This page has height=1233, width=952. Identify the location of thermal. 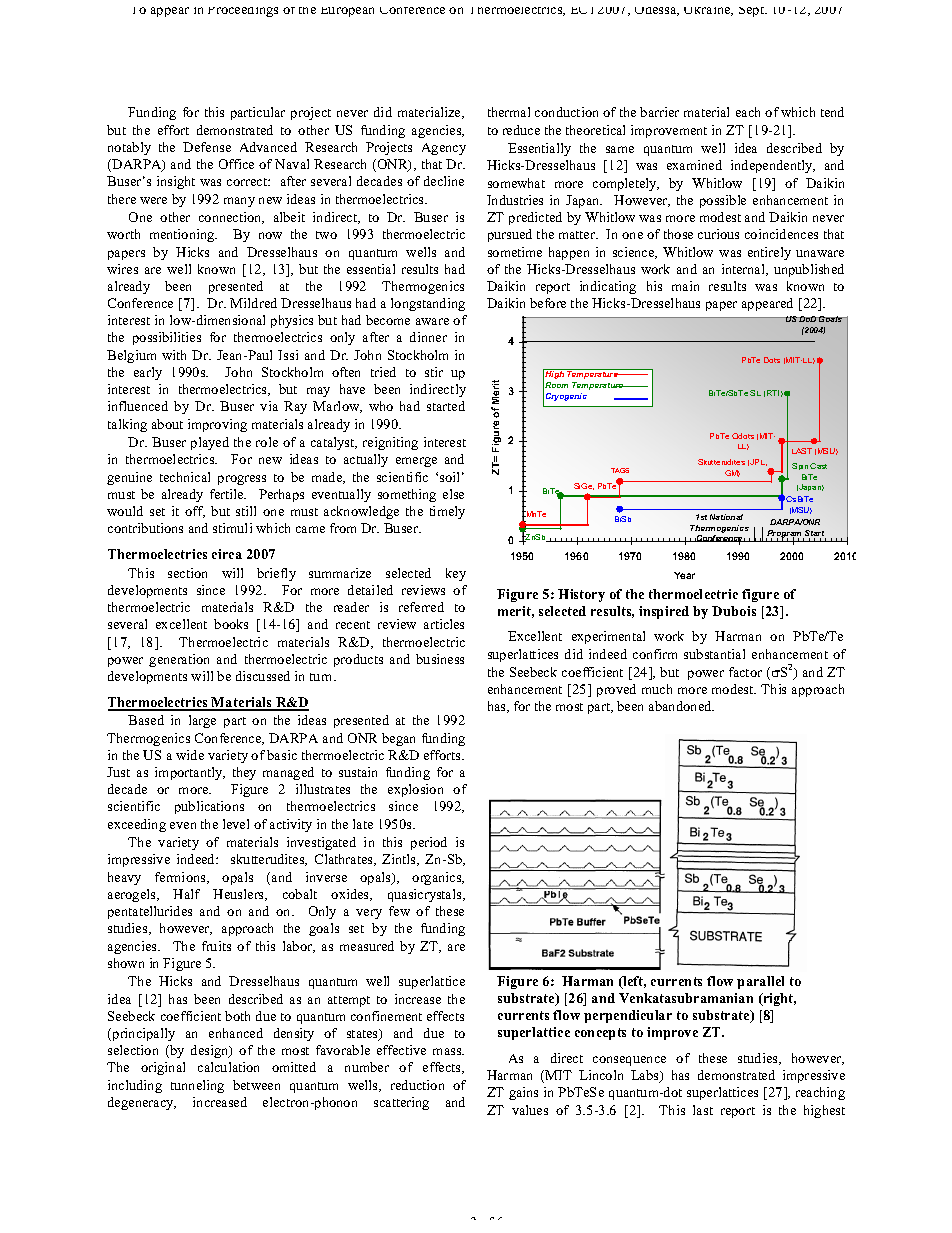
(509, 112).
